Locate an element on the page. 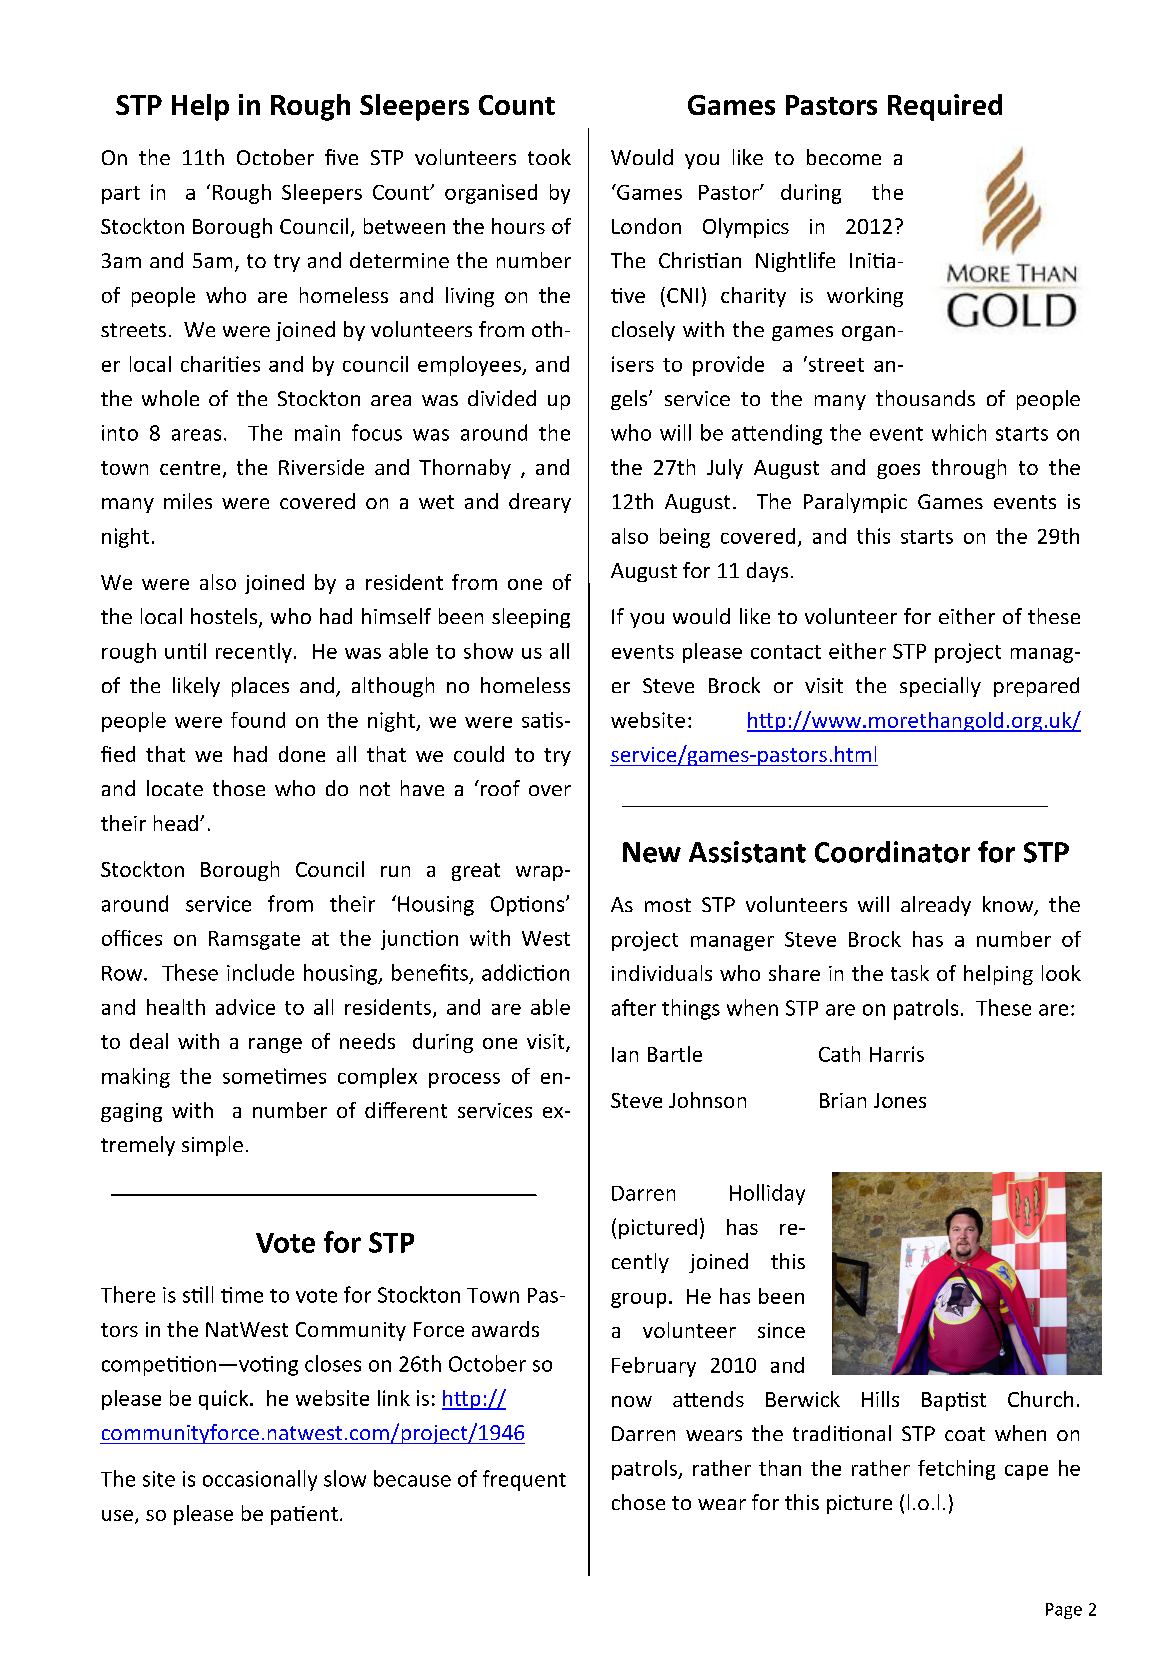  took is located at coordinates (549, 157).
